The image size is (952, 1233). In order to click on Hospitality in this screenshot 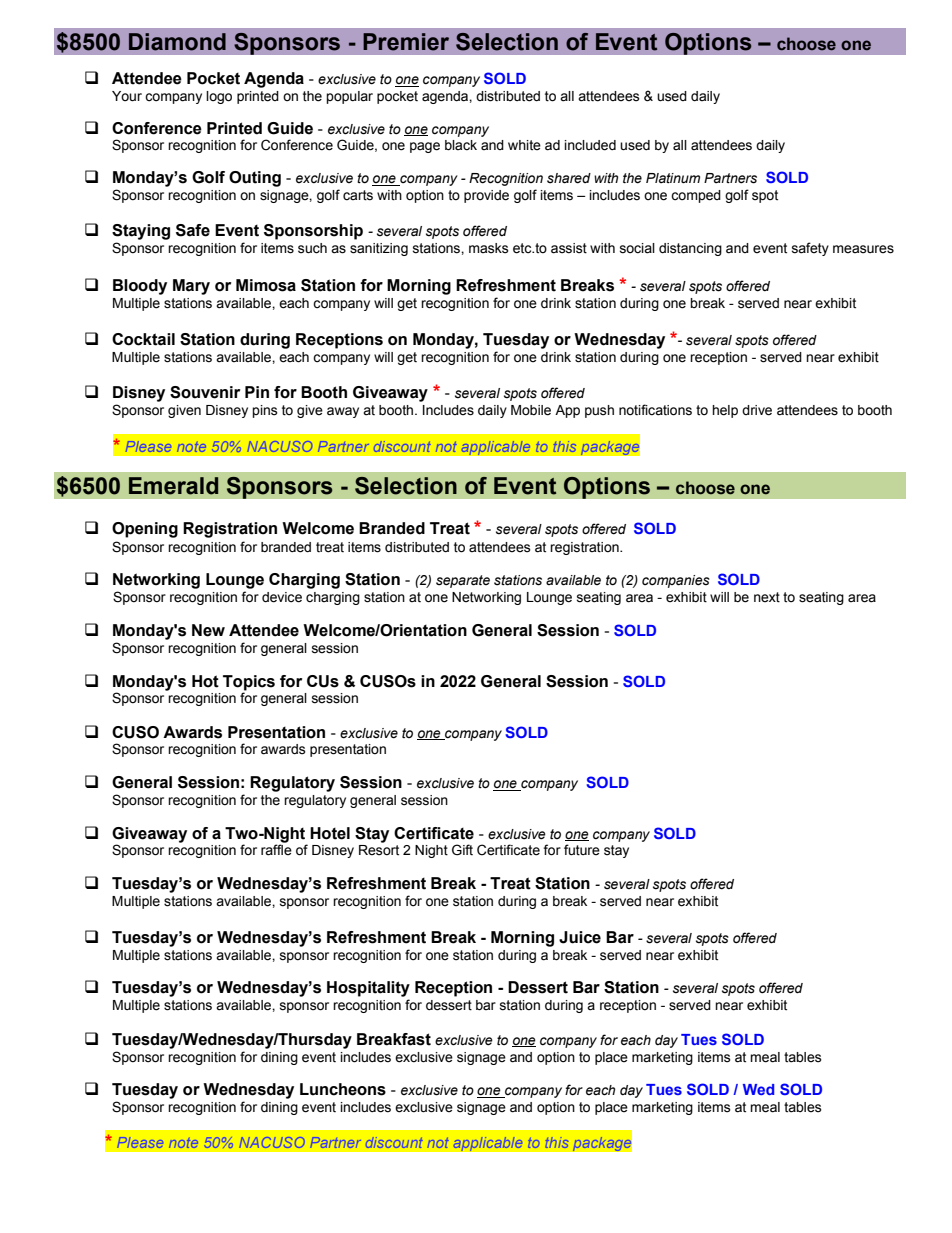, I will do `click(368, 989)`.
